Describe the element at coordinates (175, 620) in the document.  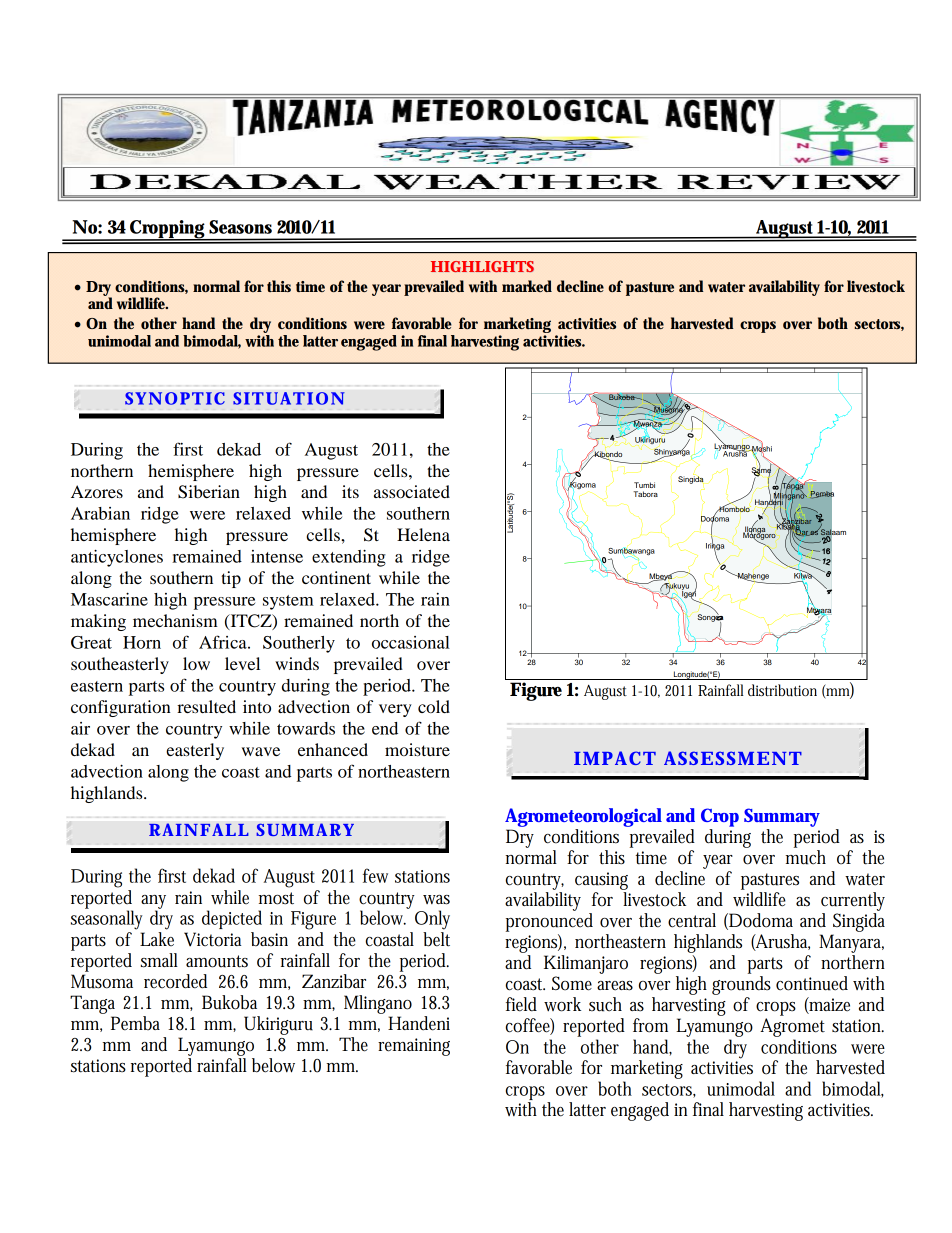
I see `mechanism` at that location.
